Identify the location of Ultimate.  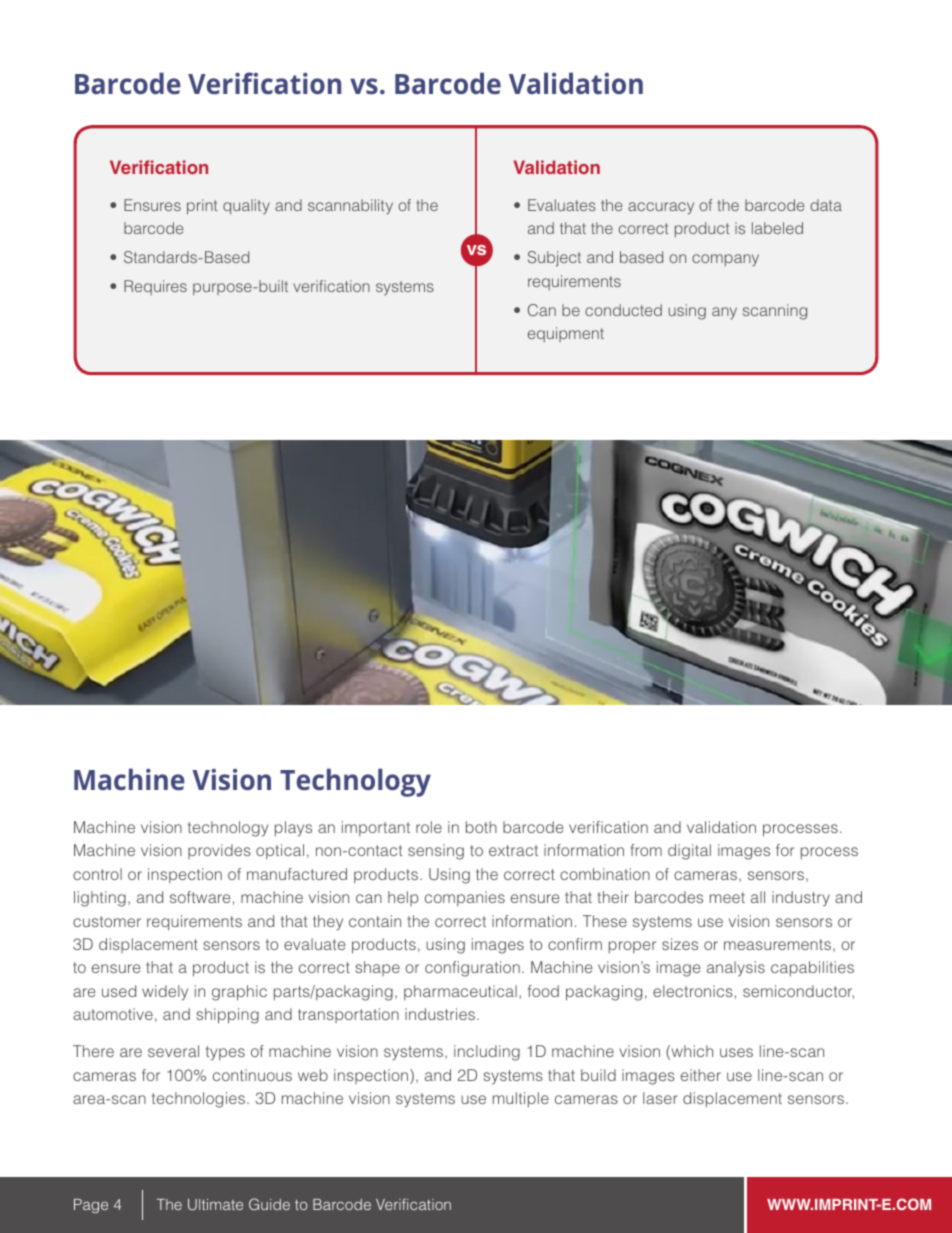
(215, 1204).
